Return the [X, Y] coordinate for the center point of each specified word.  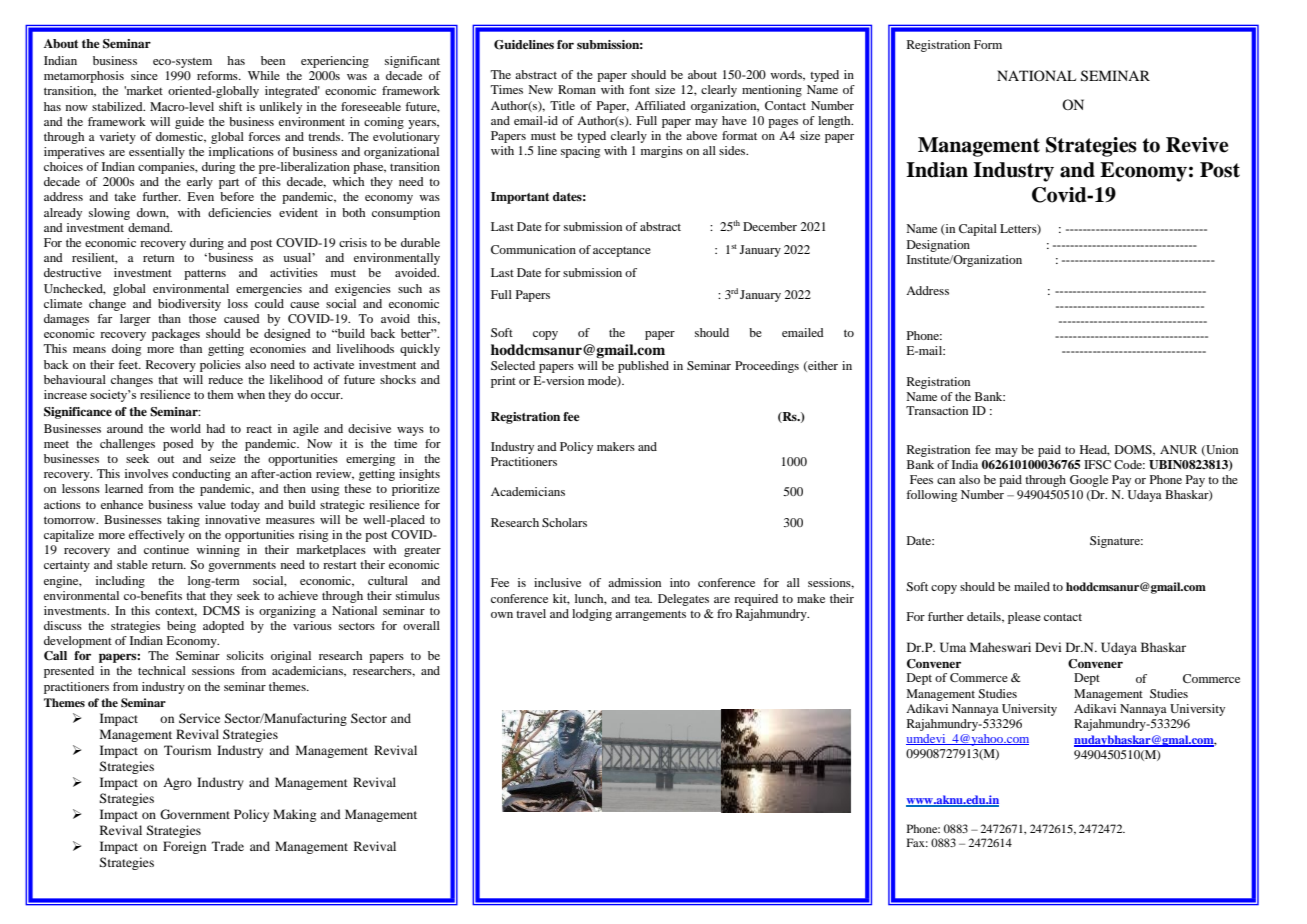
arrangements [650, 615]
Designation [938, 246]
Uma [953, 647]
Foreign [184, 847]
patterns [205, 274]
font [639, 89]
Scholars [564, 522]
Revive [1197, 145]
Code [1129, 464]
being [181, 627]
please [1024, 618]
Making [294, 815]
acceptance [622, 252]
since [144, 75]
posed [178, 445]
